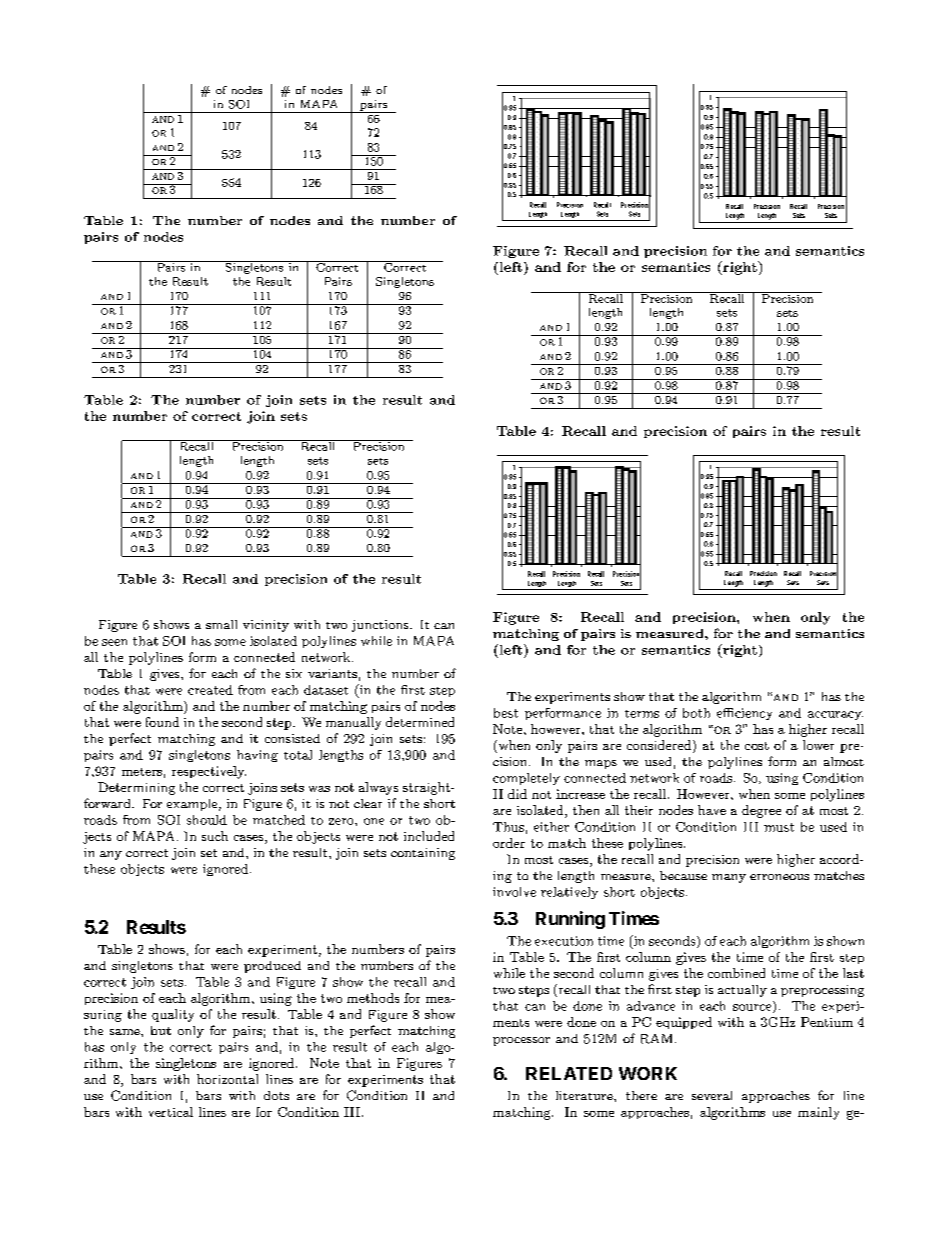  Describe the element at coordinates (753, 1008) in the screenshot. I see `source` at that location.
